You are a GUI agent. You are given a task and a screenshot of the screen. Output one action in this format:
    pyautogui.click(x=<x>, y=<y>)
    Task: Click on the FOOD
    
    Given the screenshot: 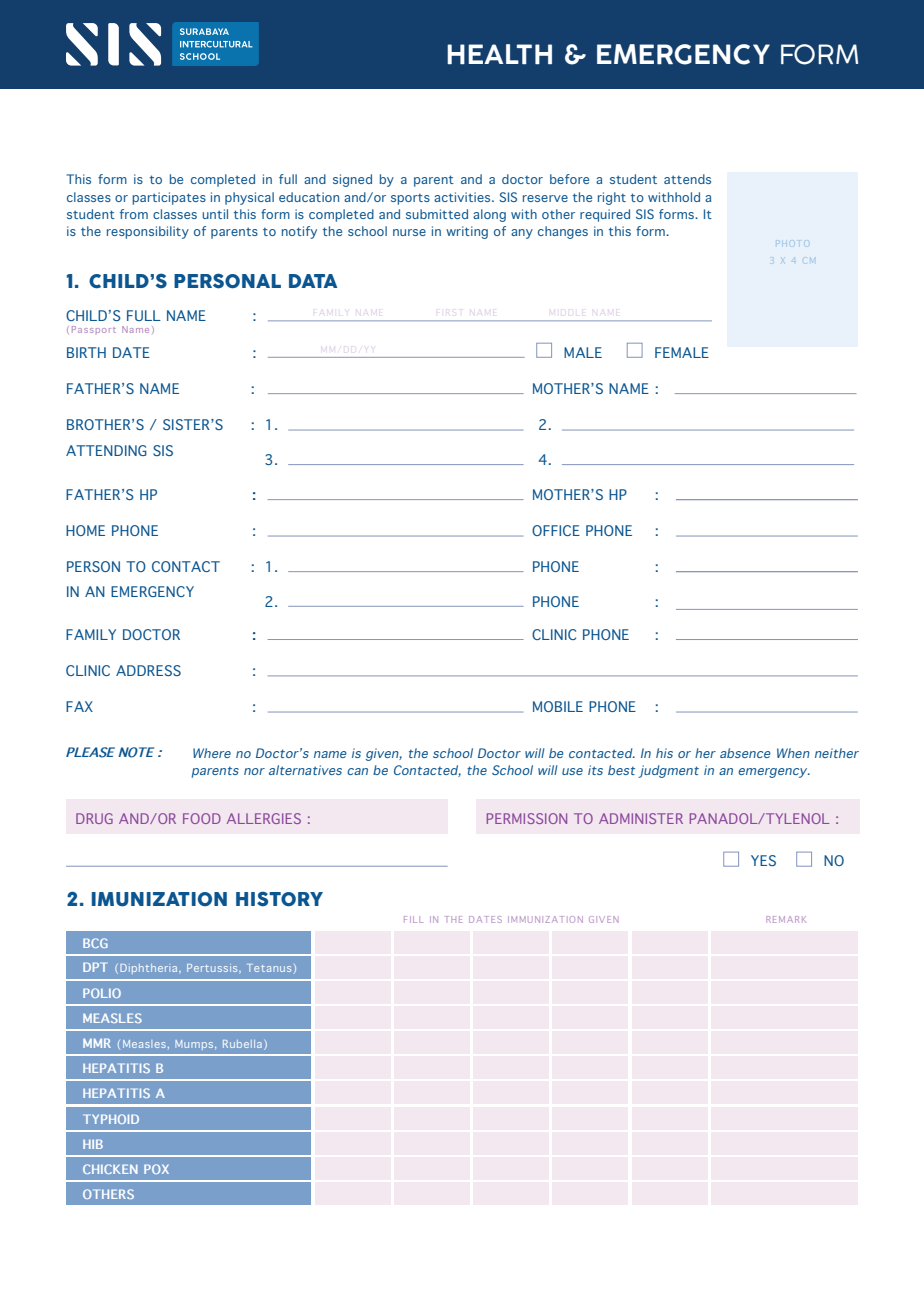 What is the action you would take?
    pyautogui.click(x=202, y=818)
